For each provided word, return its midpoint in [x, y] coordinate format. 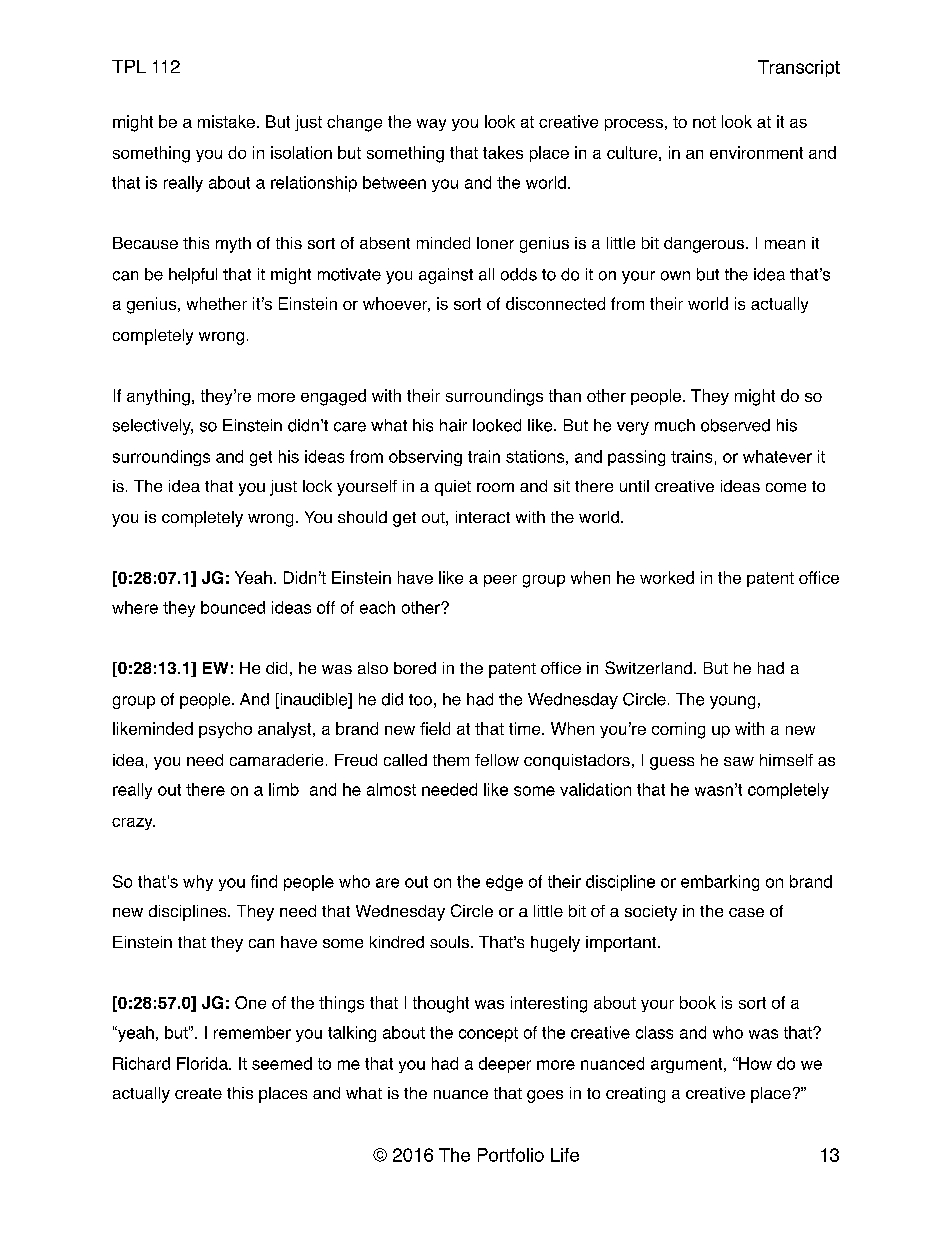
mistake [226, 121]
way [431, 125]
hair [453, 425]
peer [500, 581]
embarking [720, 883]
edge [504, 883]
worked [667, 577]
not [704, 122]
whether [217, 303]
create [198, 1093]
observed [735, 425]
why [198, 883]
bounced [233, 607]
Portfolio [511, 1155]
